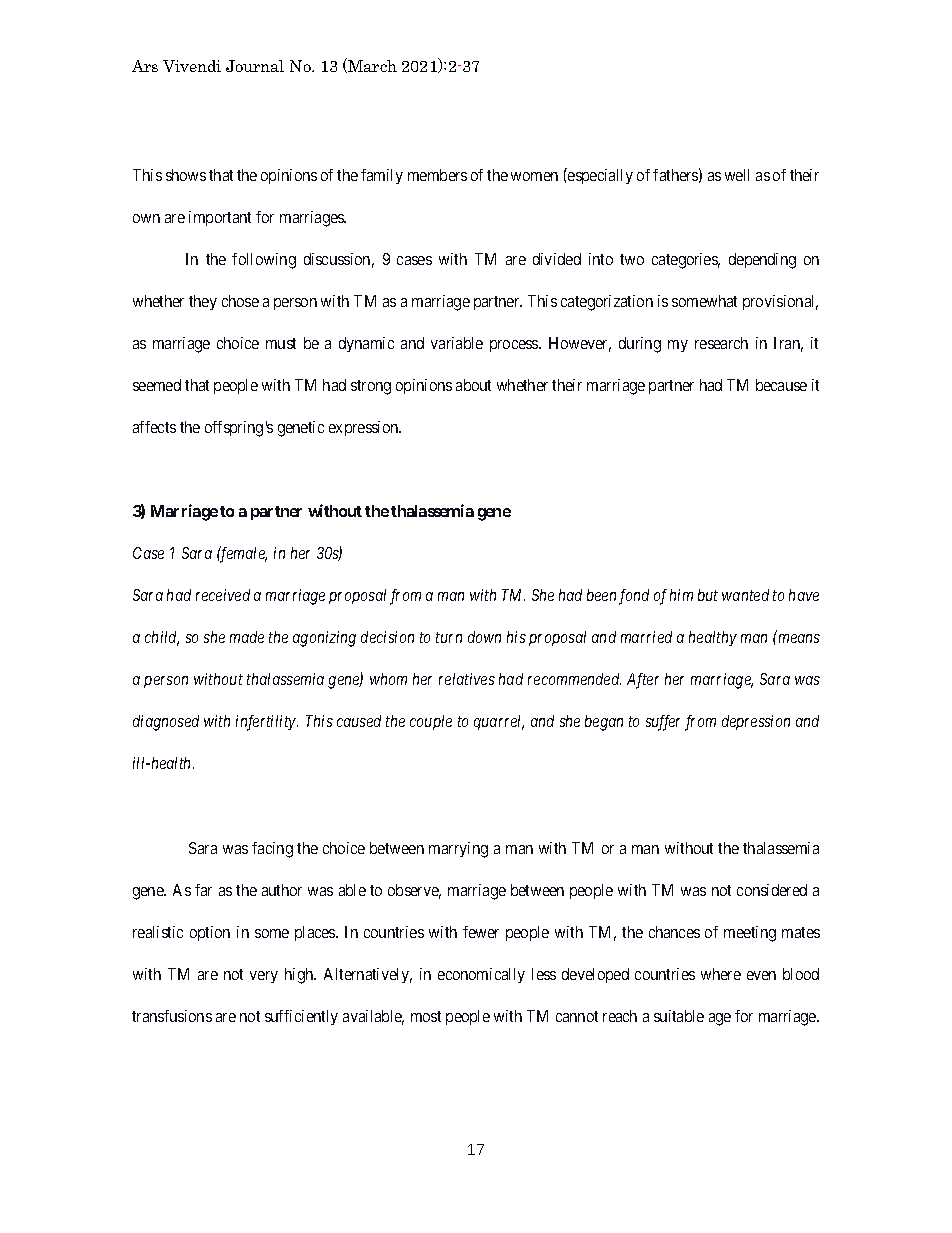  I want to click on process, so click(515, 346).
